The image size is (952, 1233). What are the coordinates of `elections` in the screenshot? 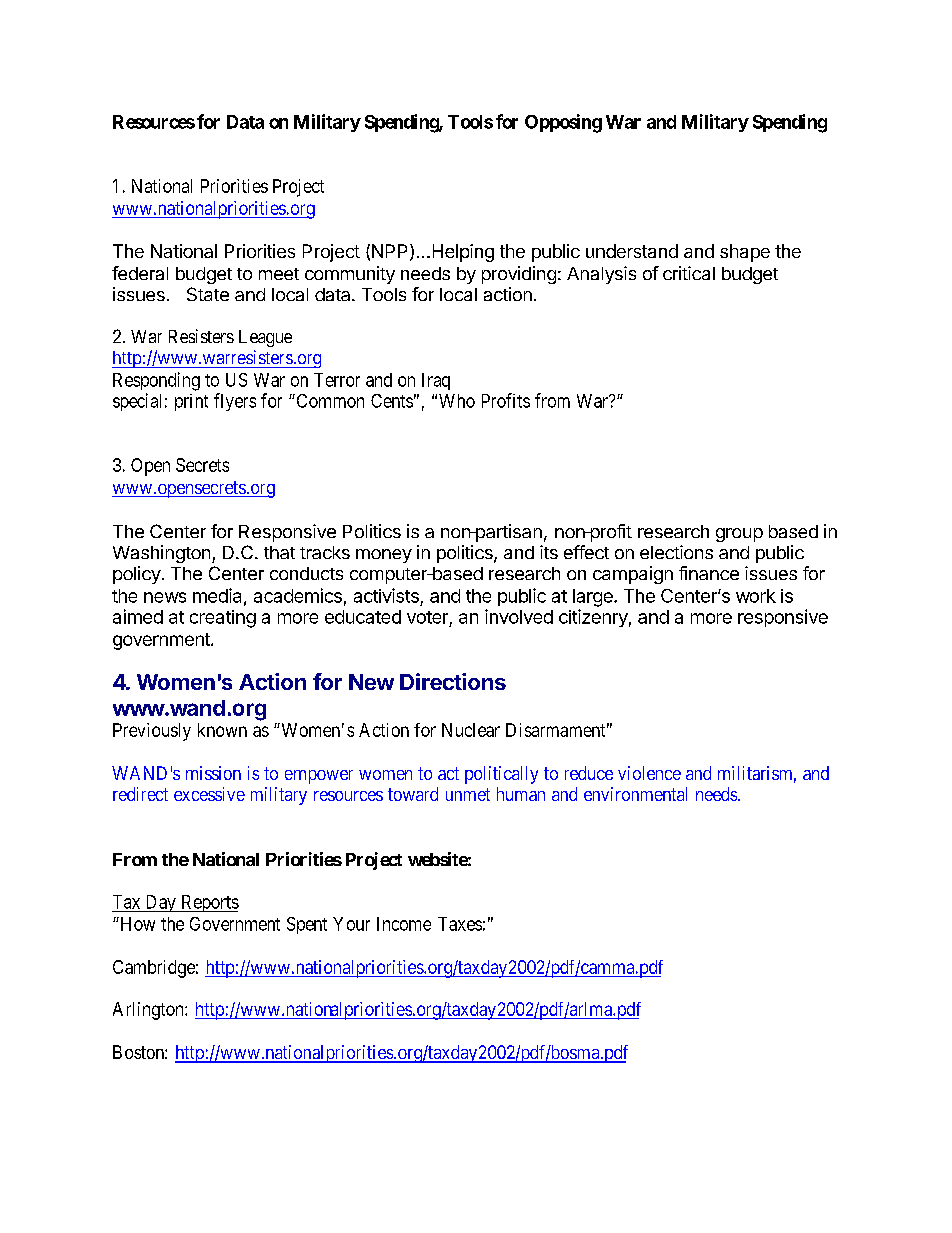 It's located at (676, 552).
